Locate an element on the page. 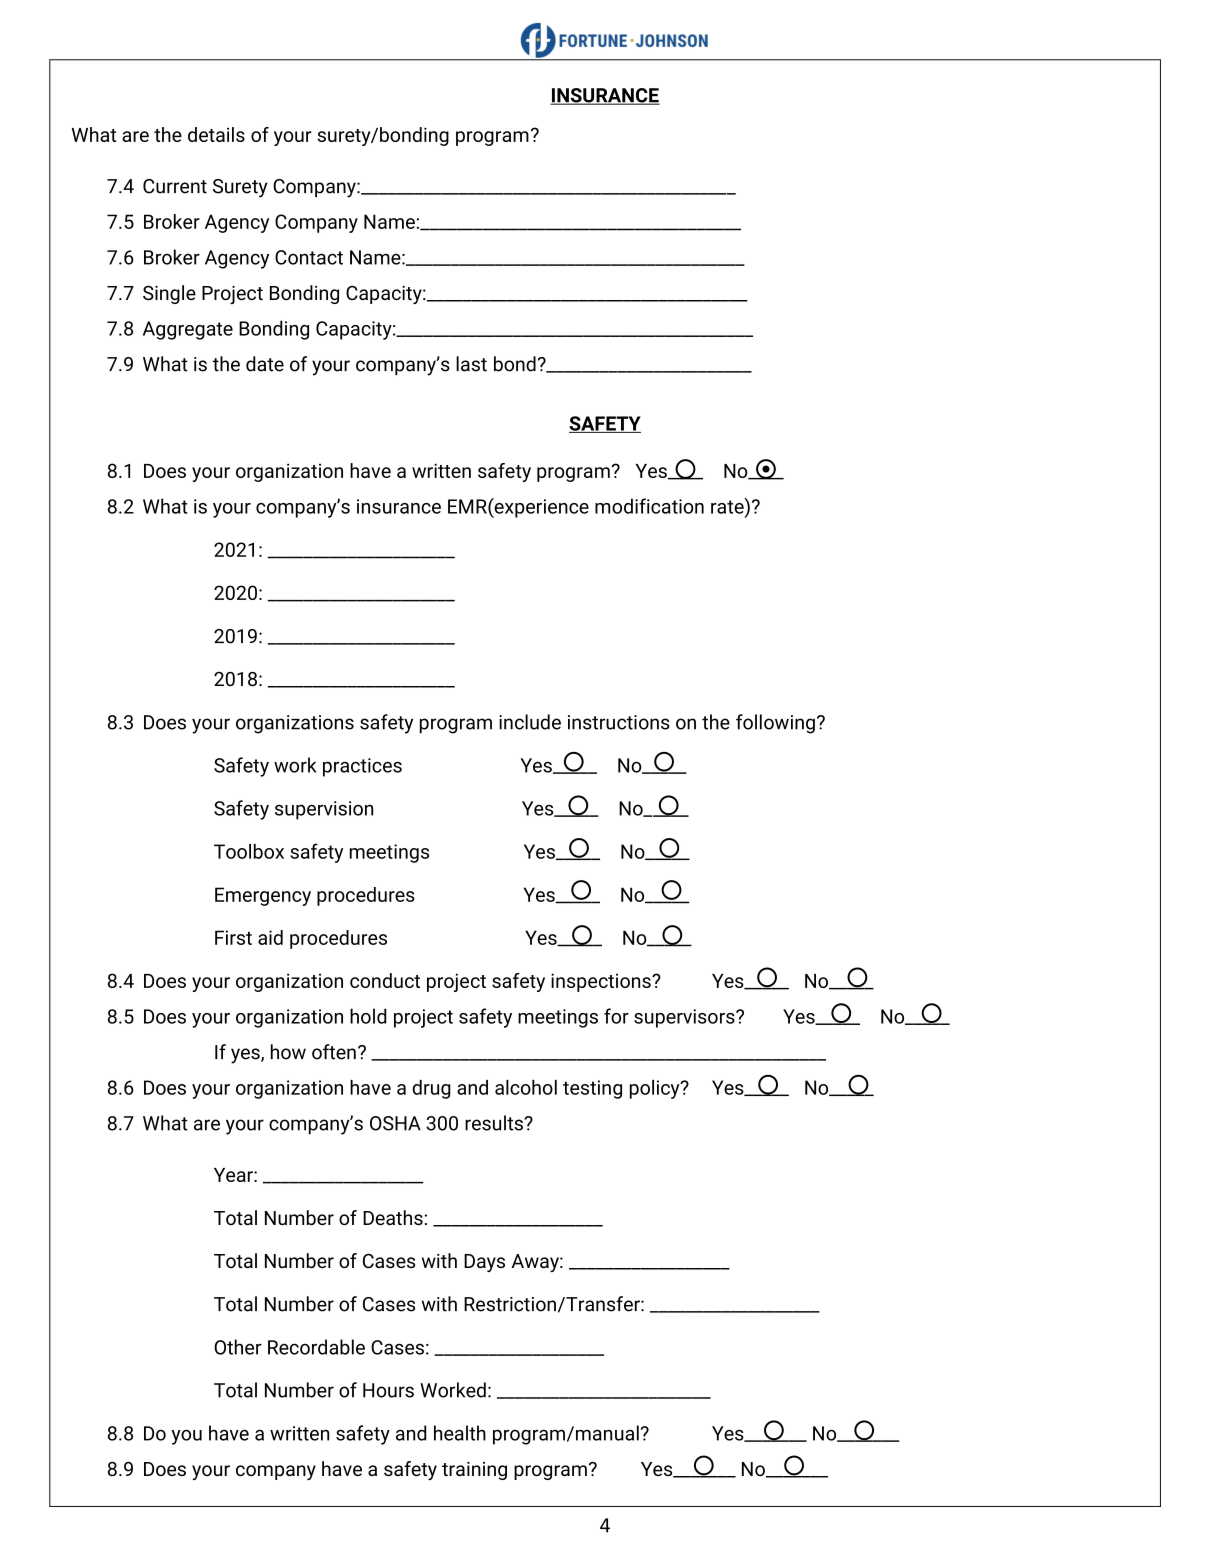 The image size is (1210, 1566). Toolbox is located at coordinates (249, 851).
